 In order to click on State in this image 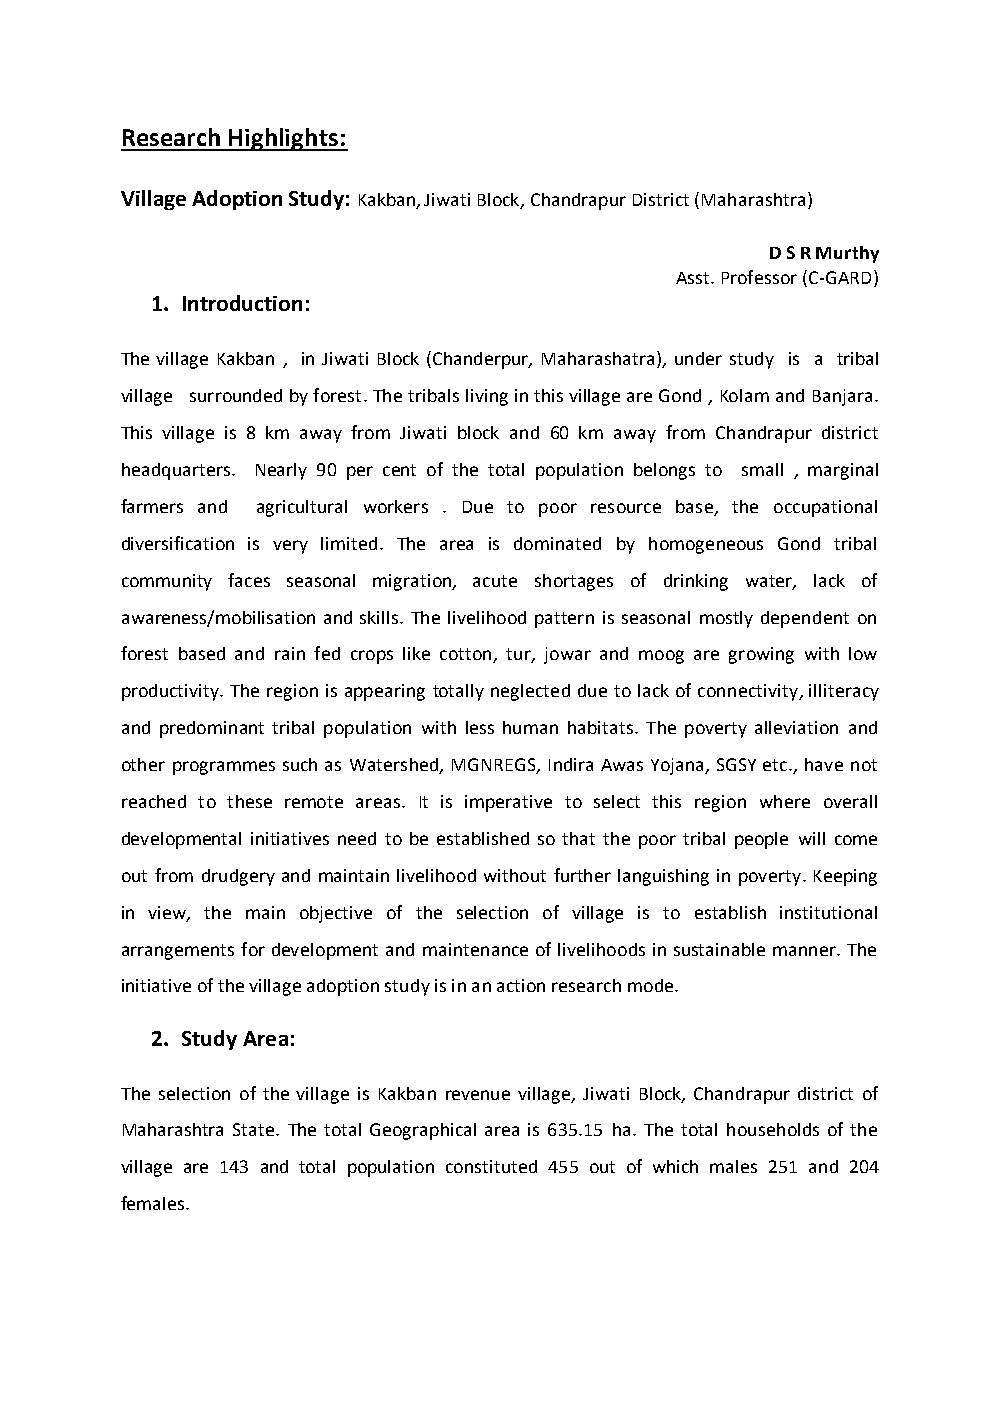, I will do `click(255, 1129)`.
